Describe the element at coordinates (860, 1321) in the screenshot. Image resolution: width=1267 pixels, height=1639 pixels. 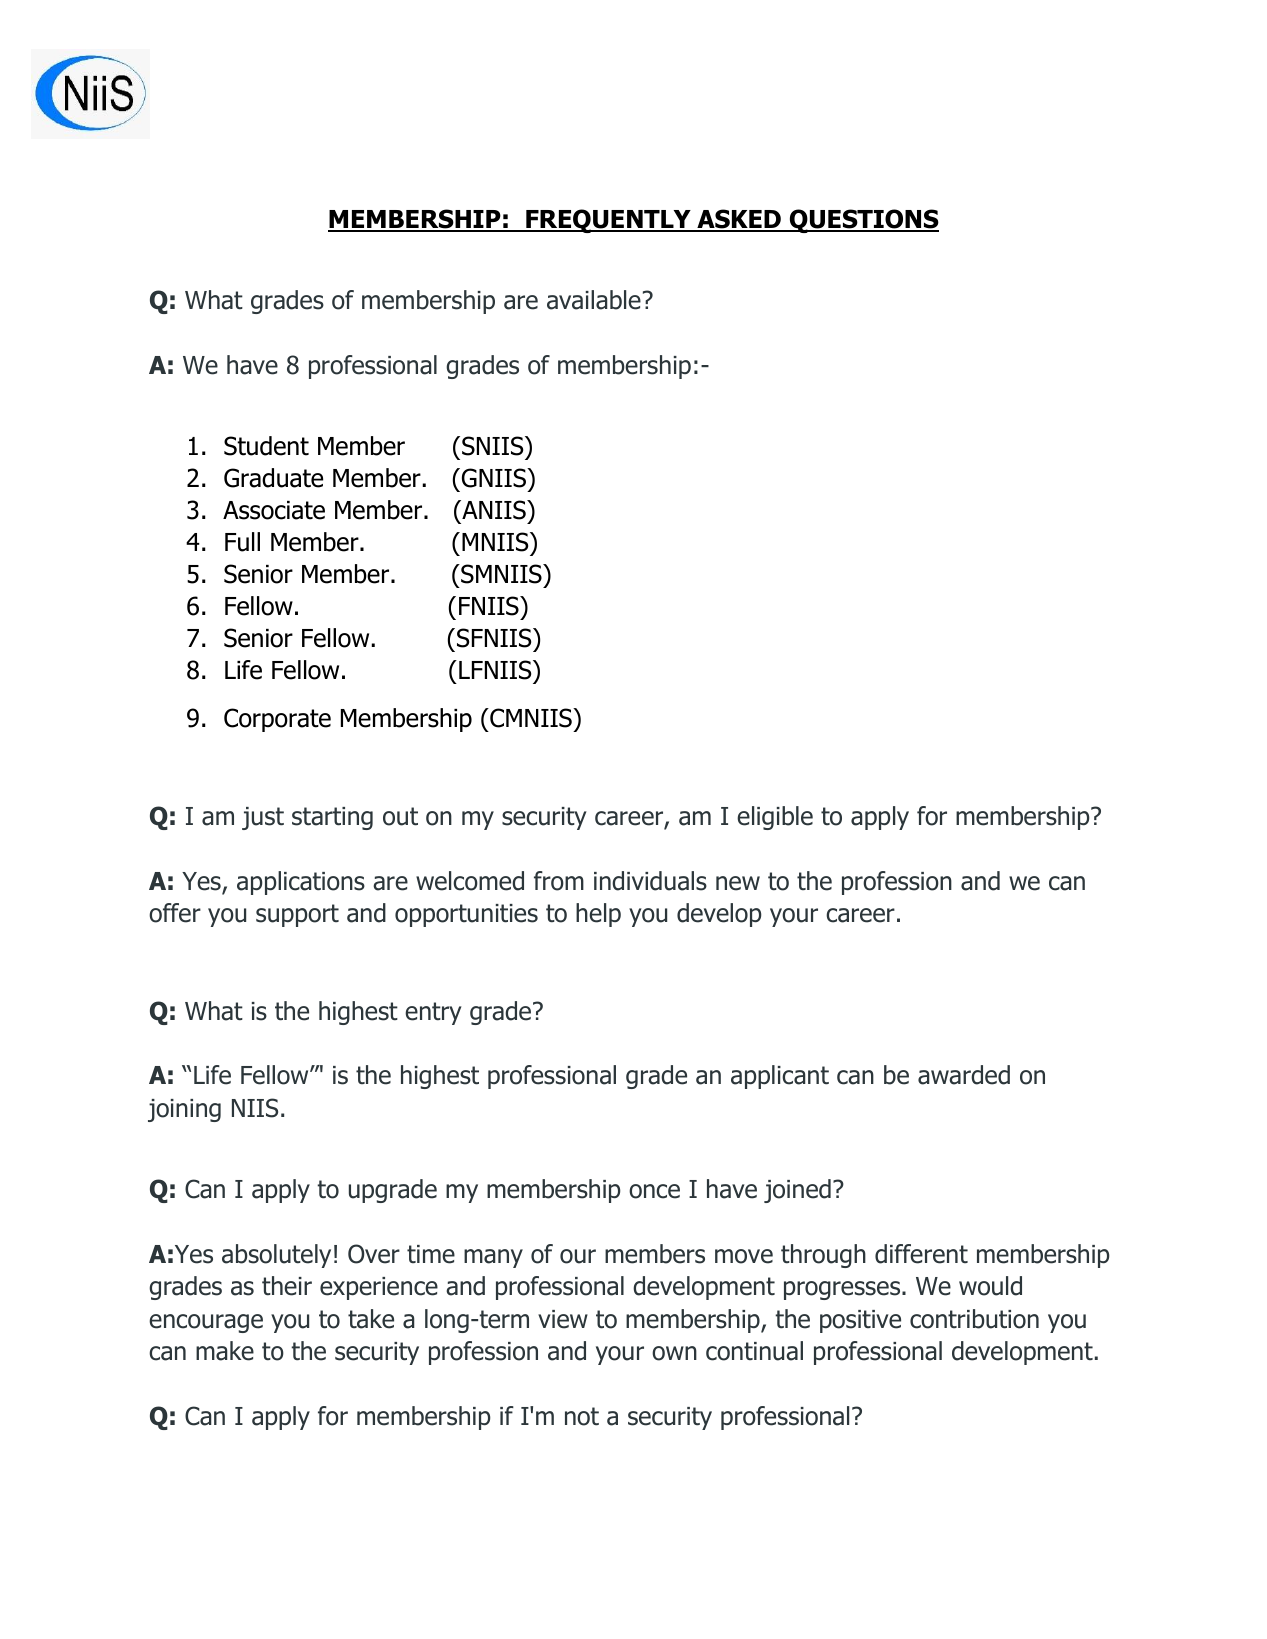
I see `positive` at that location.
